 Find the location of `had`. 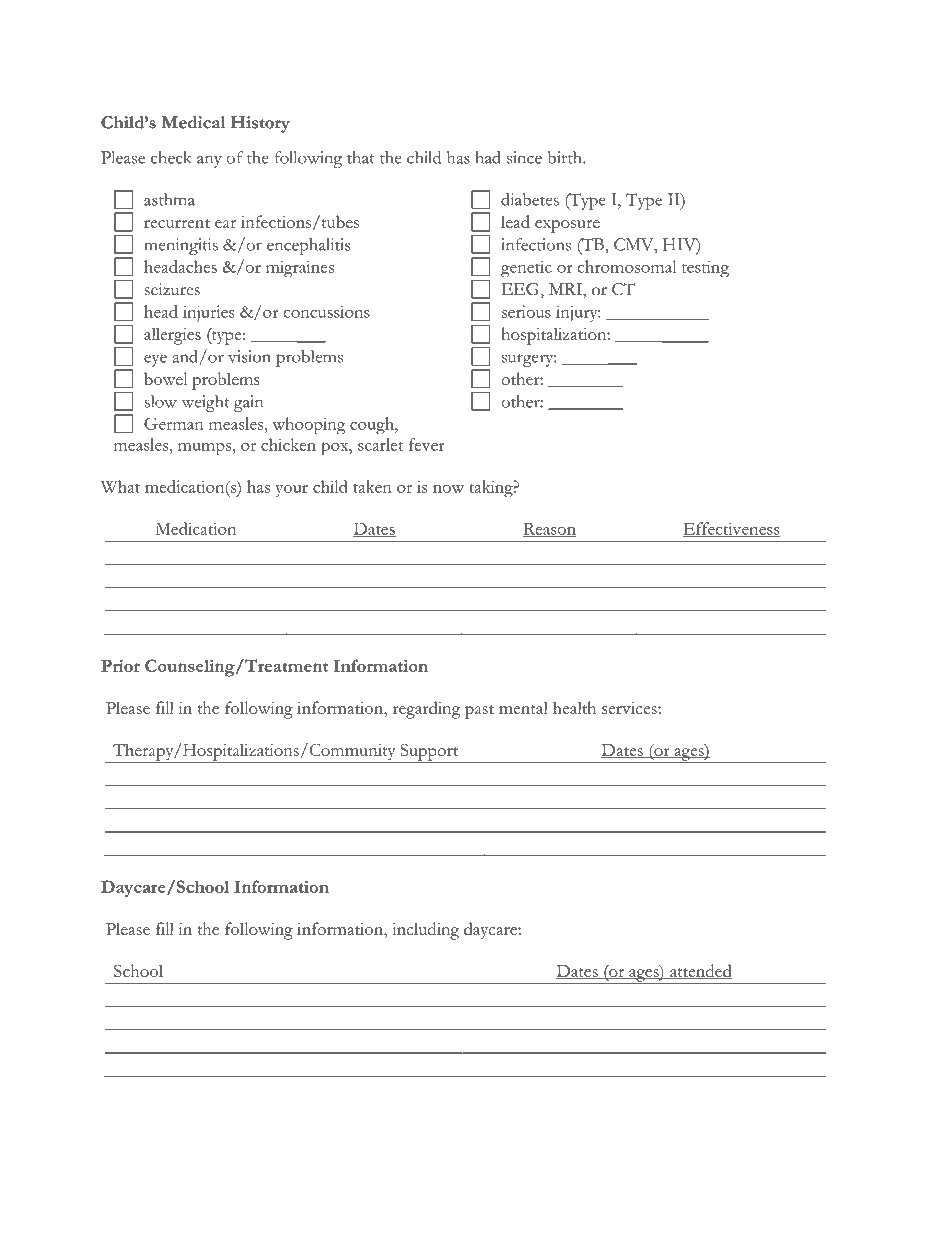

had is located at coordinates (488, 157).
